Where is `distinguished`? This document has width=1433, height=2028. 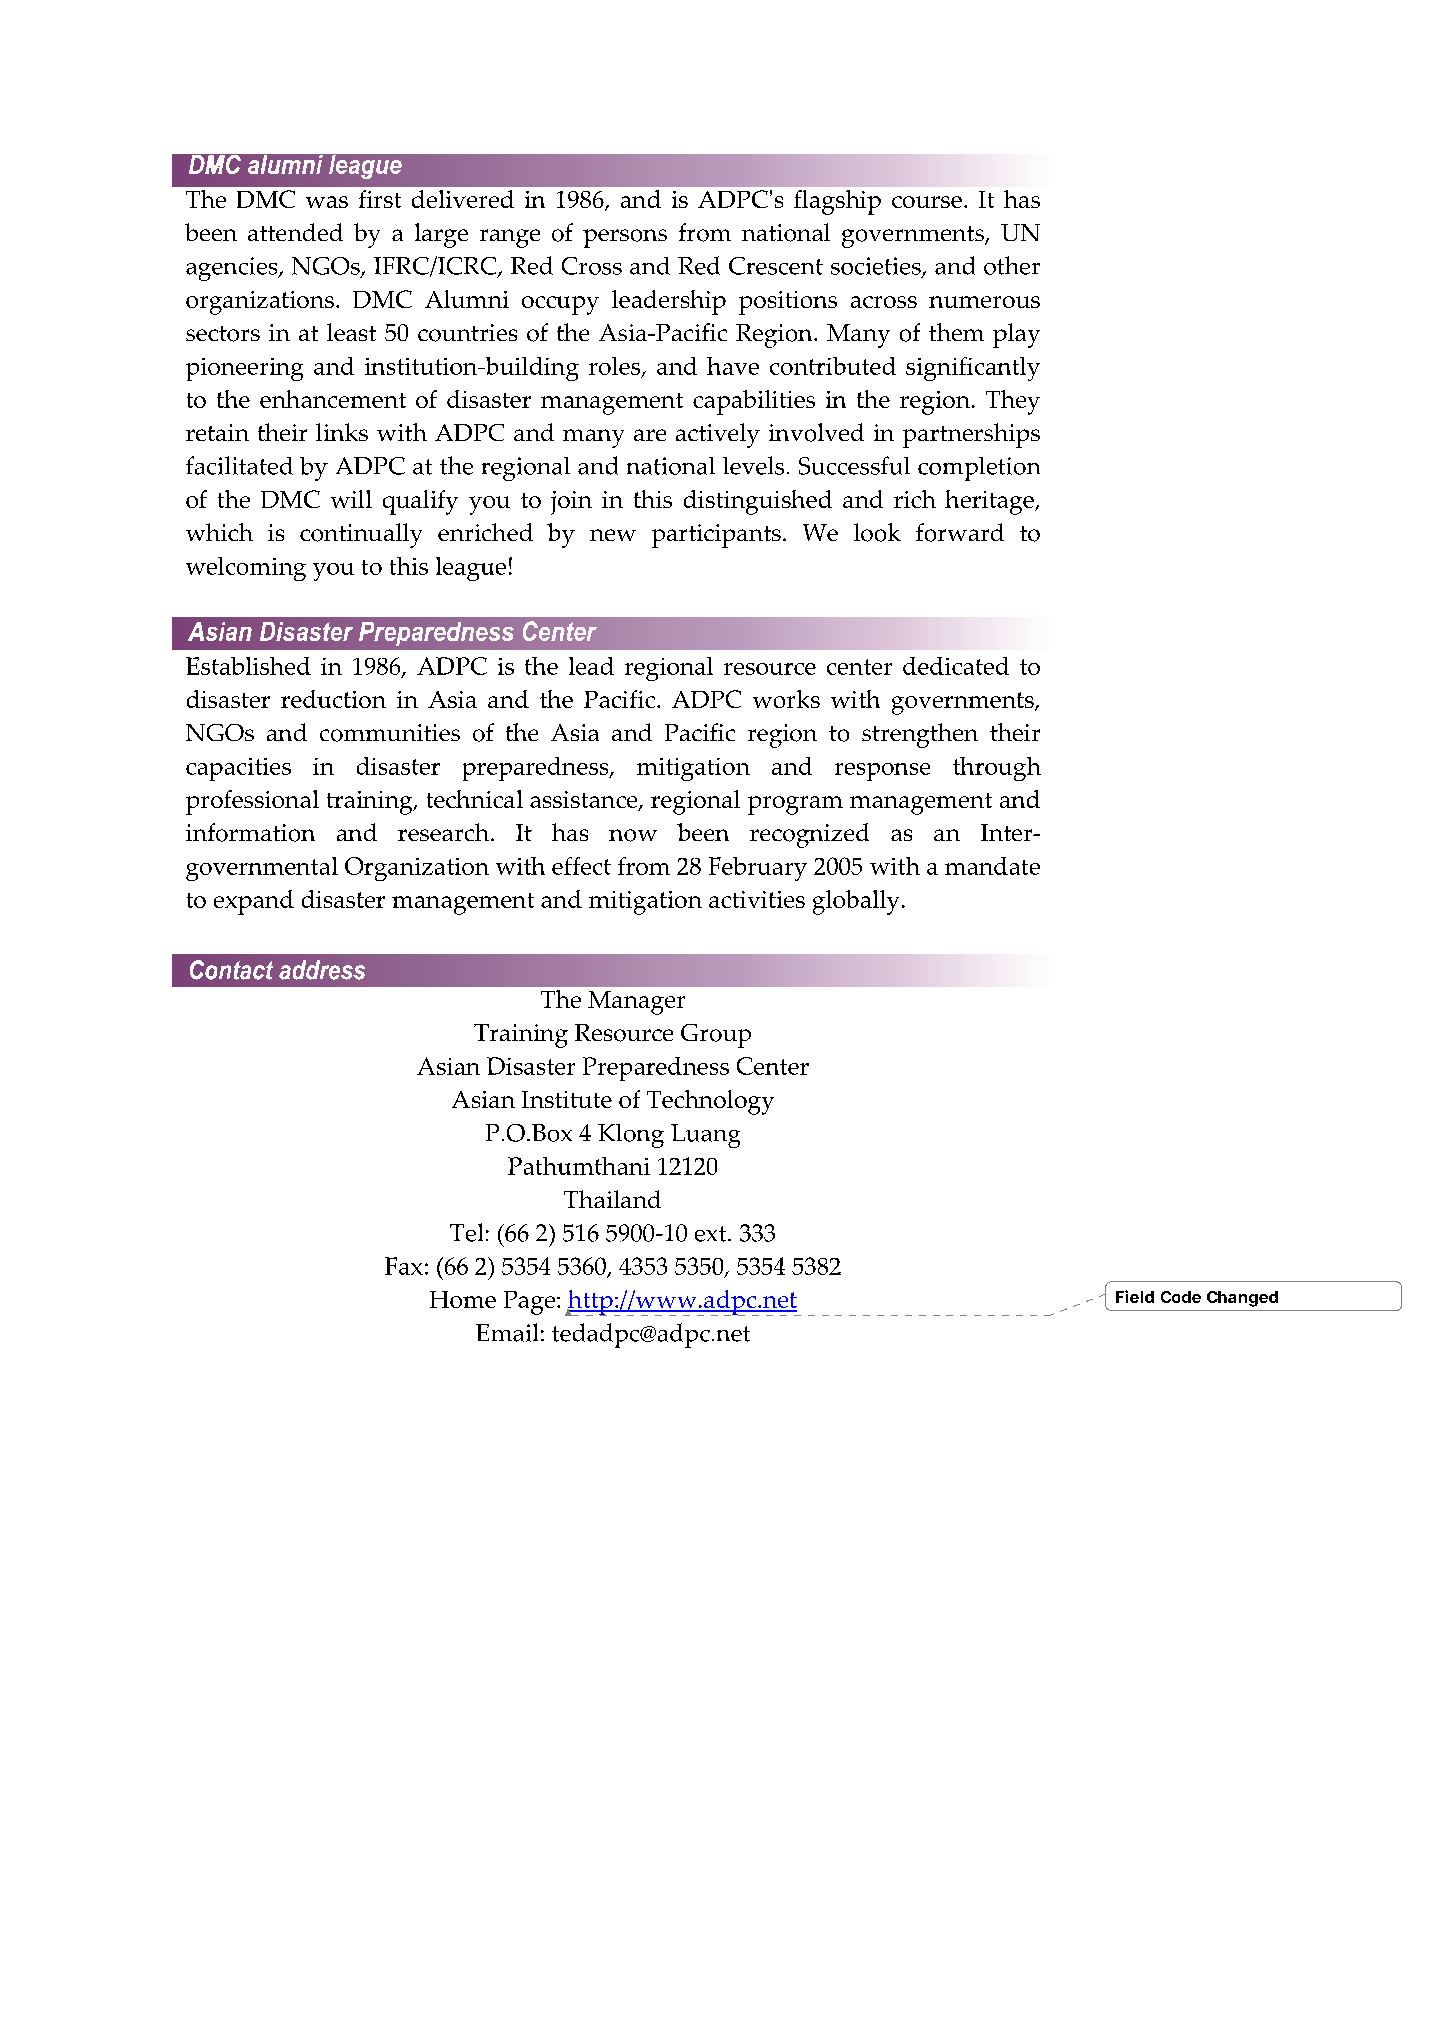 distinguished is located at coordinates (758, 502).
